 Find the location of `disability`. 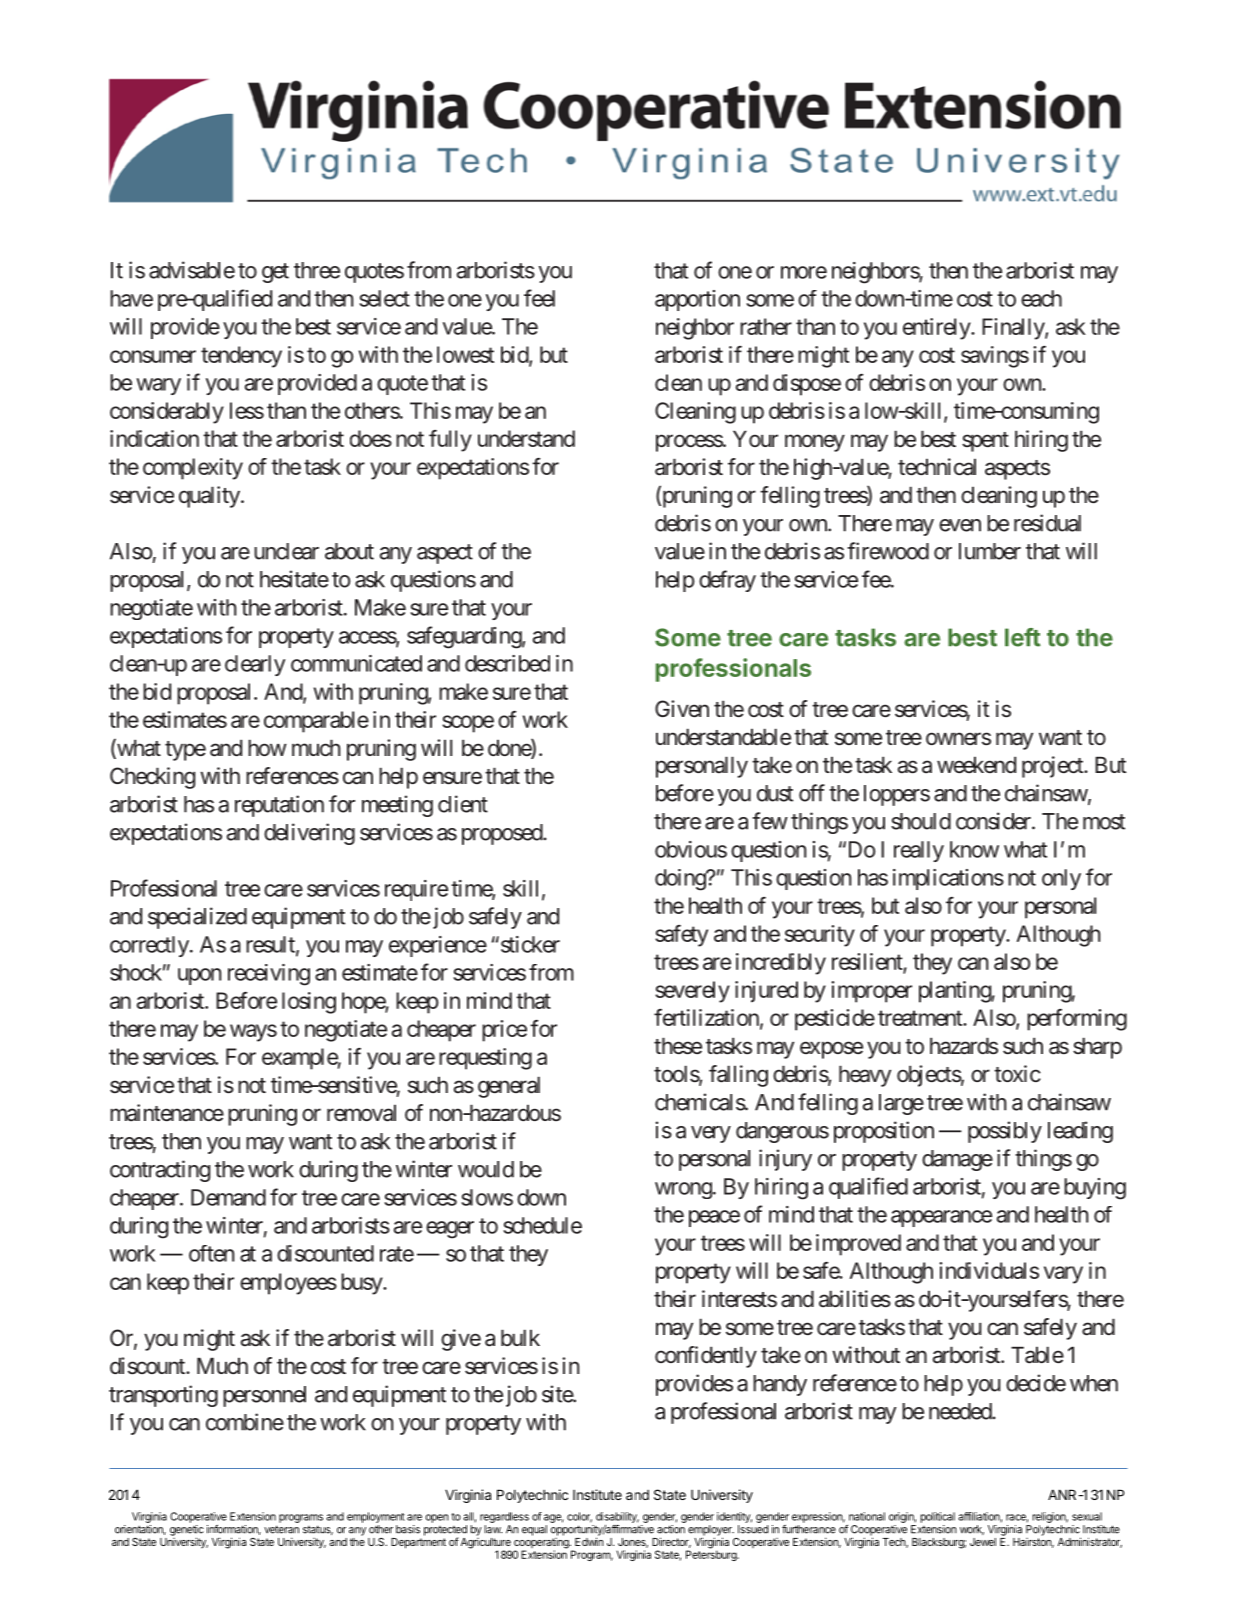

disability is located at coordinates (617, 1517).
